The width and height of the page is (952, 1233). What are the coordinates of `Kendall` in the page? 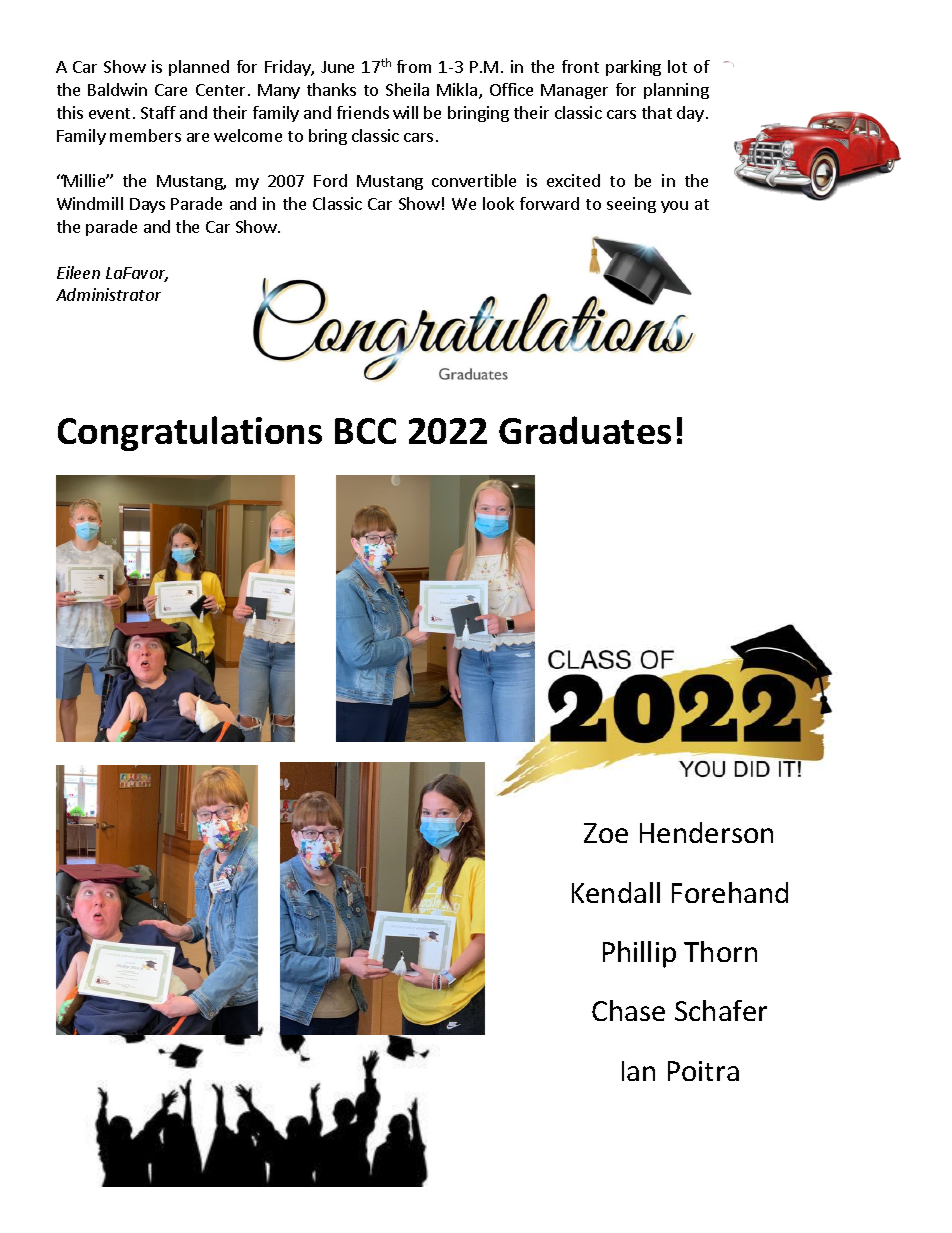 It's located at (616, 892).
